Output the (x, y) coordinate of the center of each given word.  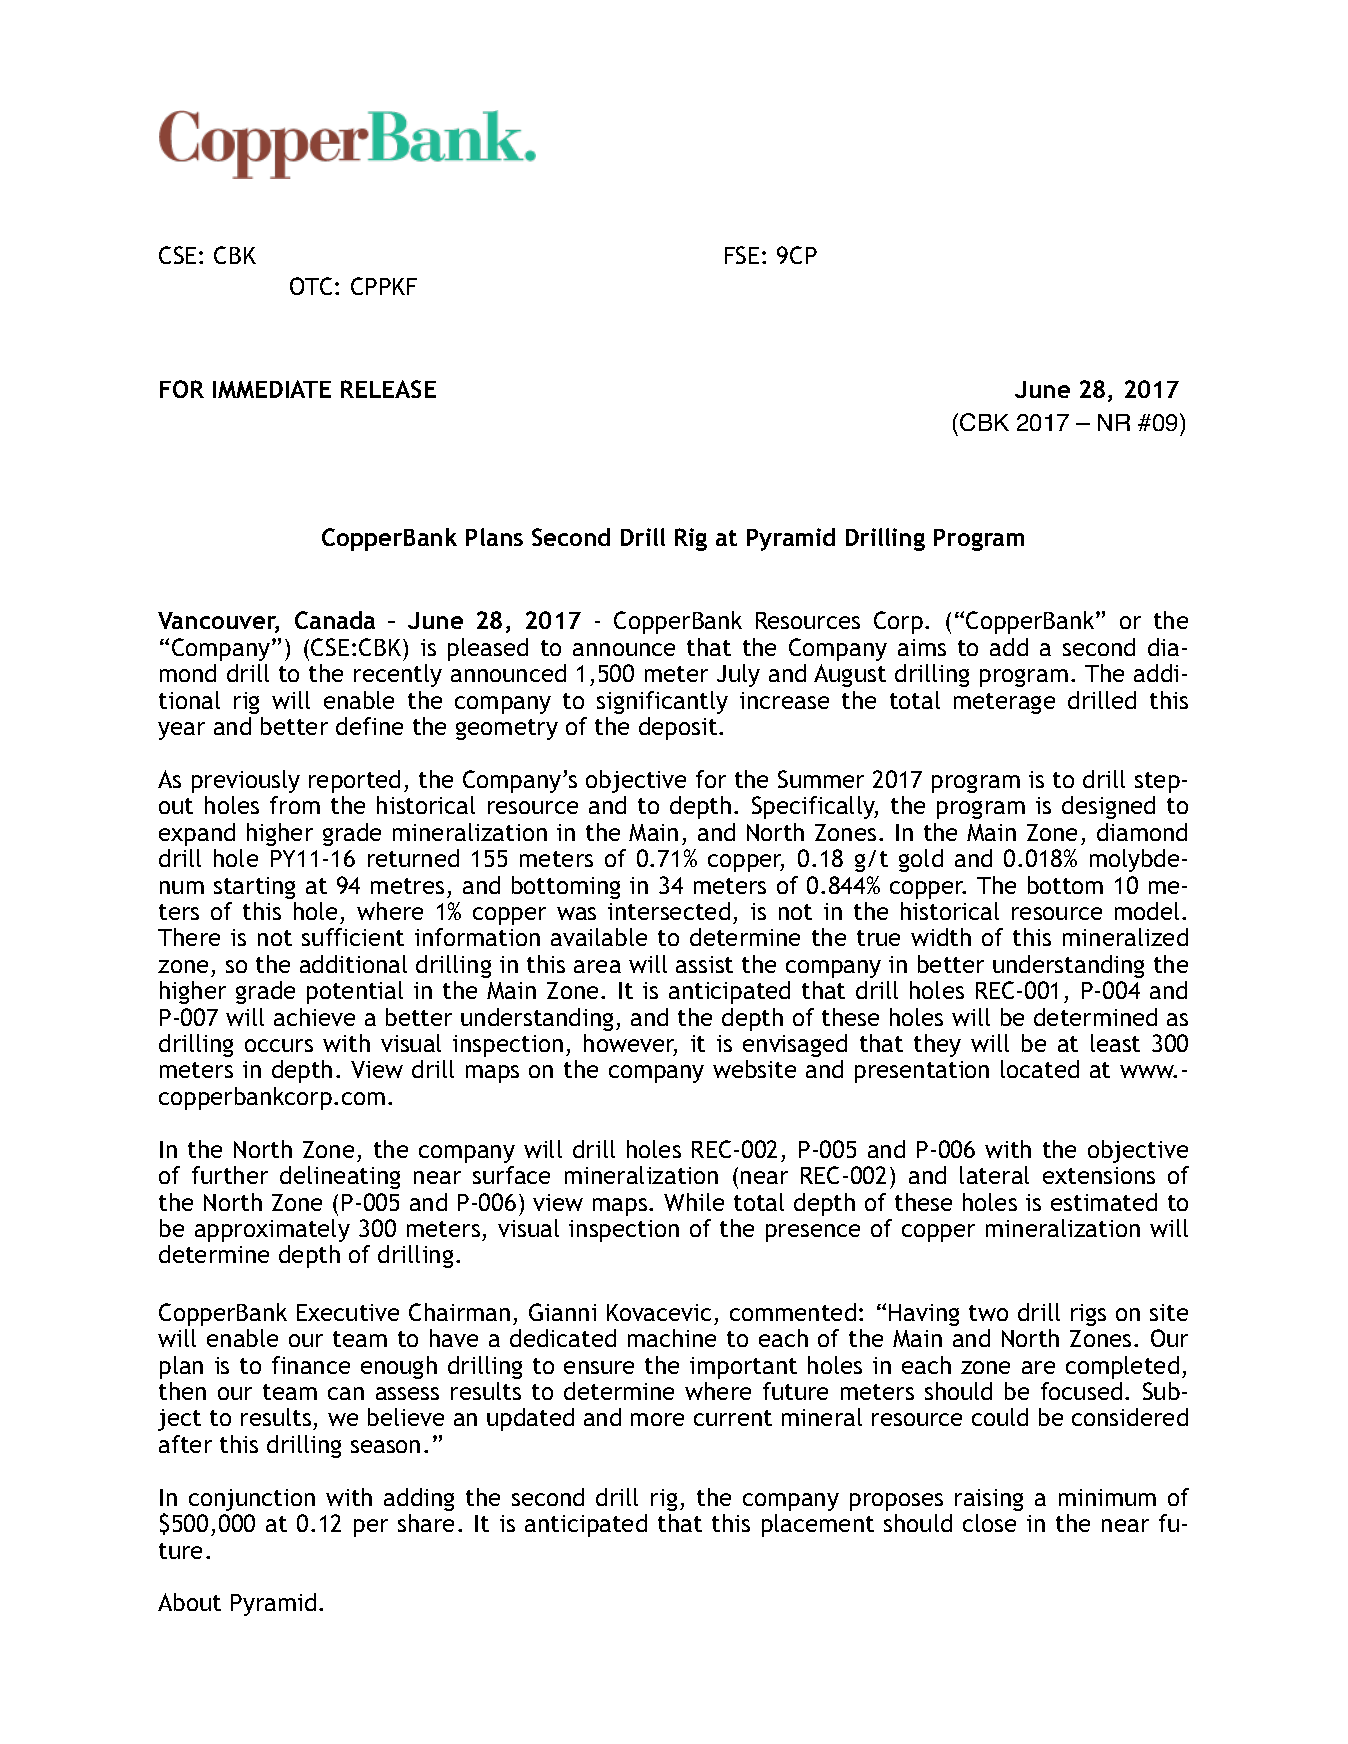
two (988, 1313)
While (694, 1202)
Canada (335, 620)
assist (704, 964)
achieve (314, 1017)
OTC (311, 286)
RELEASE (388, 389)
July (738, 675)
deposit (679, 728)
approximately (272, 1230)
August (850, 675)
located (1040, 1069)
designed (1108, 807)
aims (922, 647)
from (295, 805)
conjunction (252, 1500)
